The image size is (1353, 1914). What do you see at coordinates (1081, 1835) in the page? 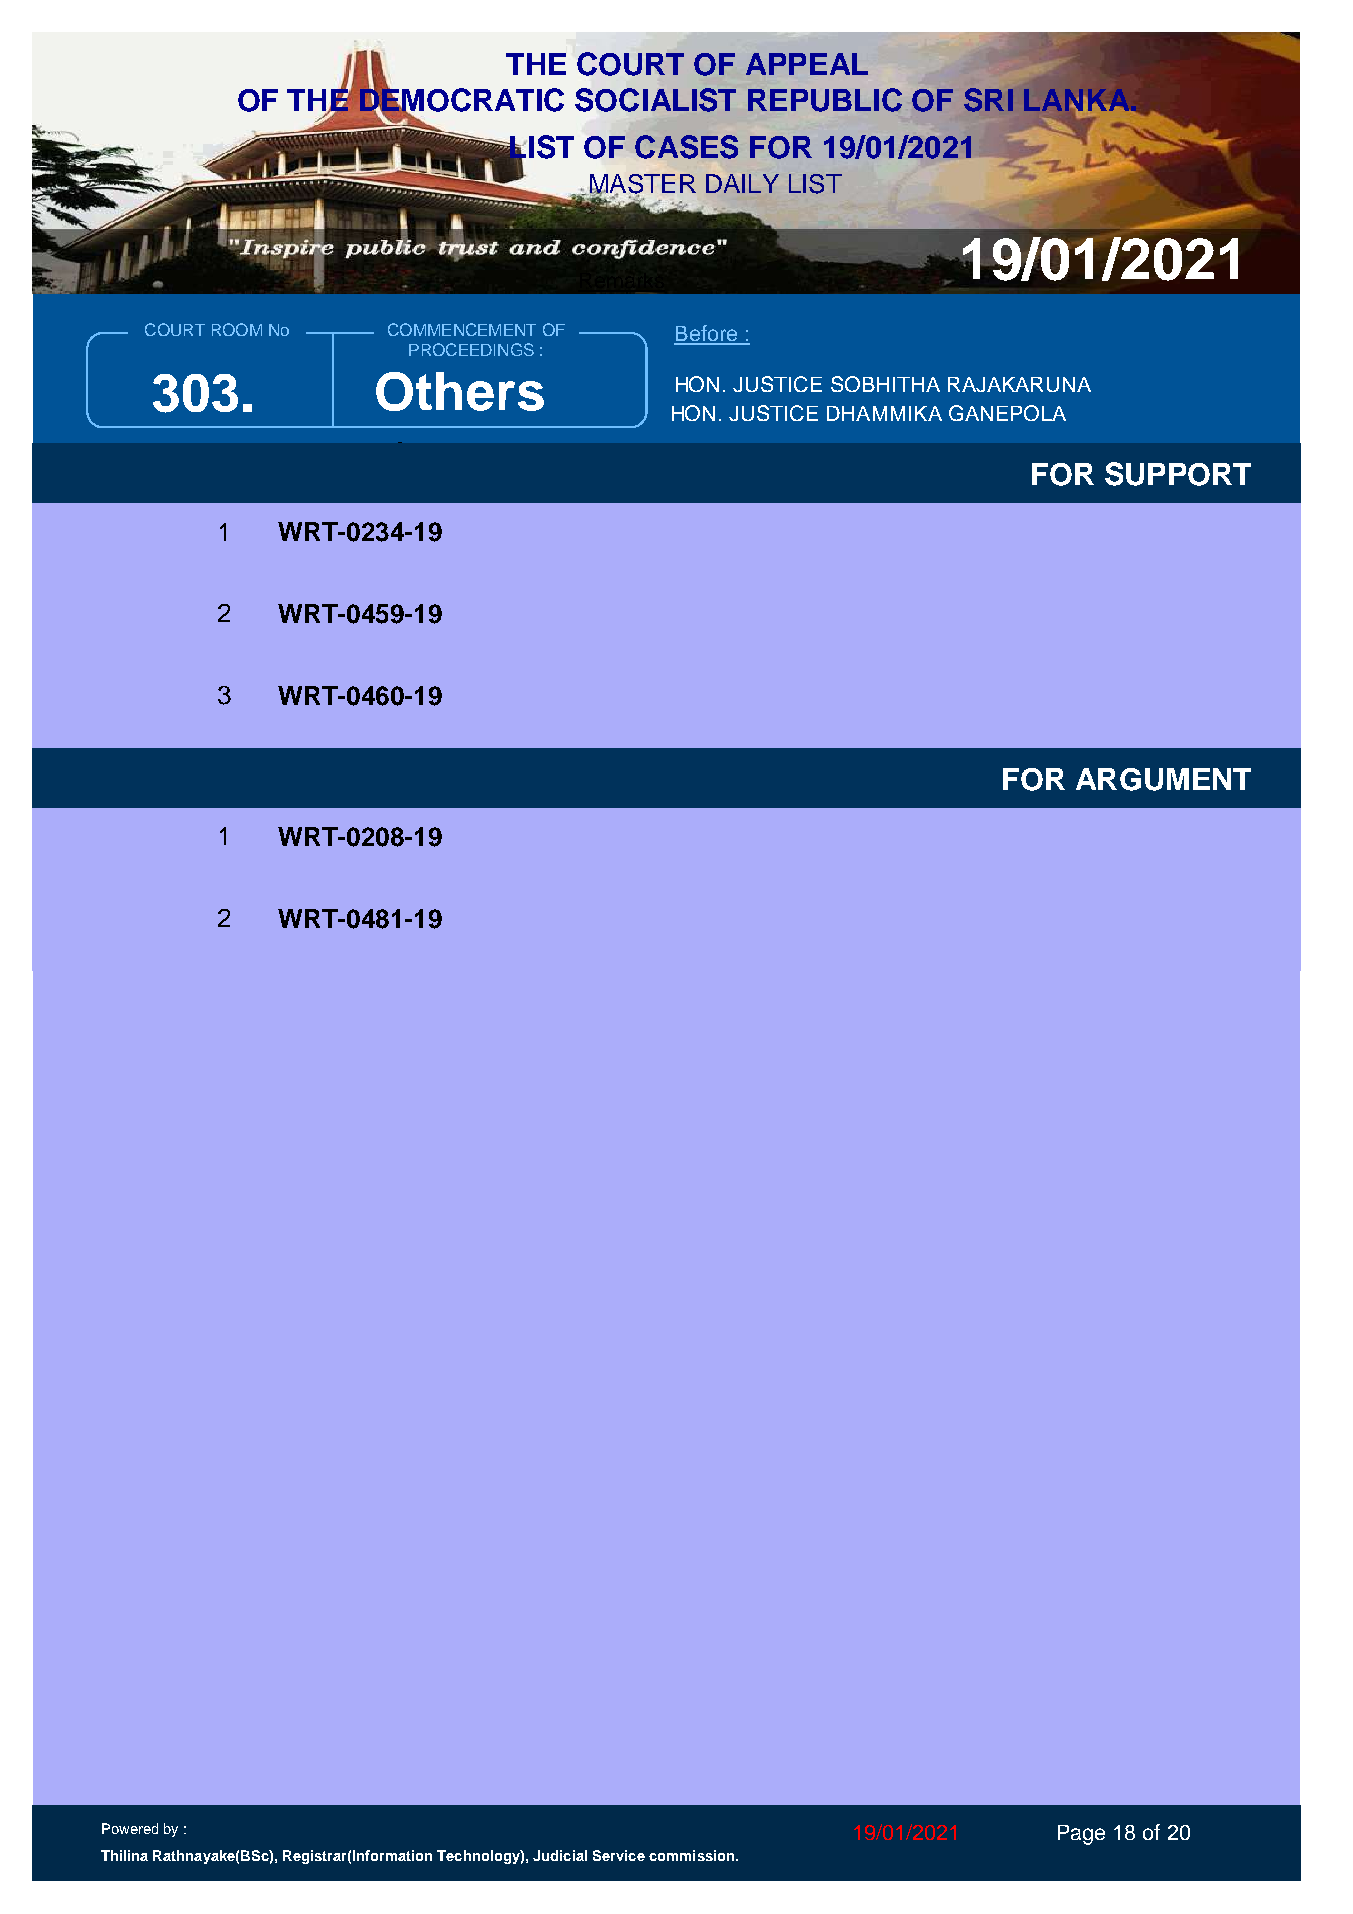
I see `Page` at bounding box center [1081, 1835].
